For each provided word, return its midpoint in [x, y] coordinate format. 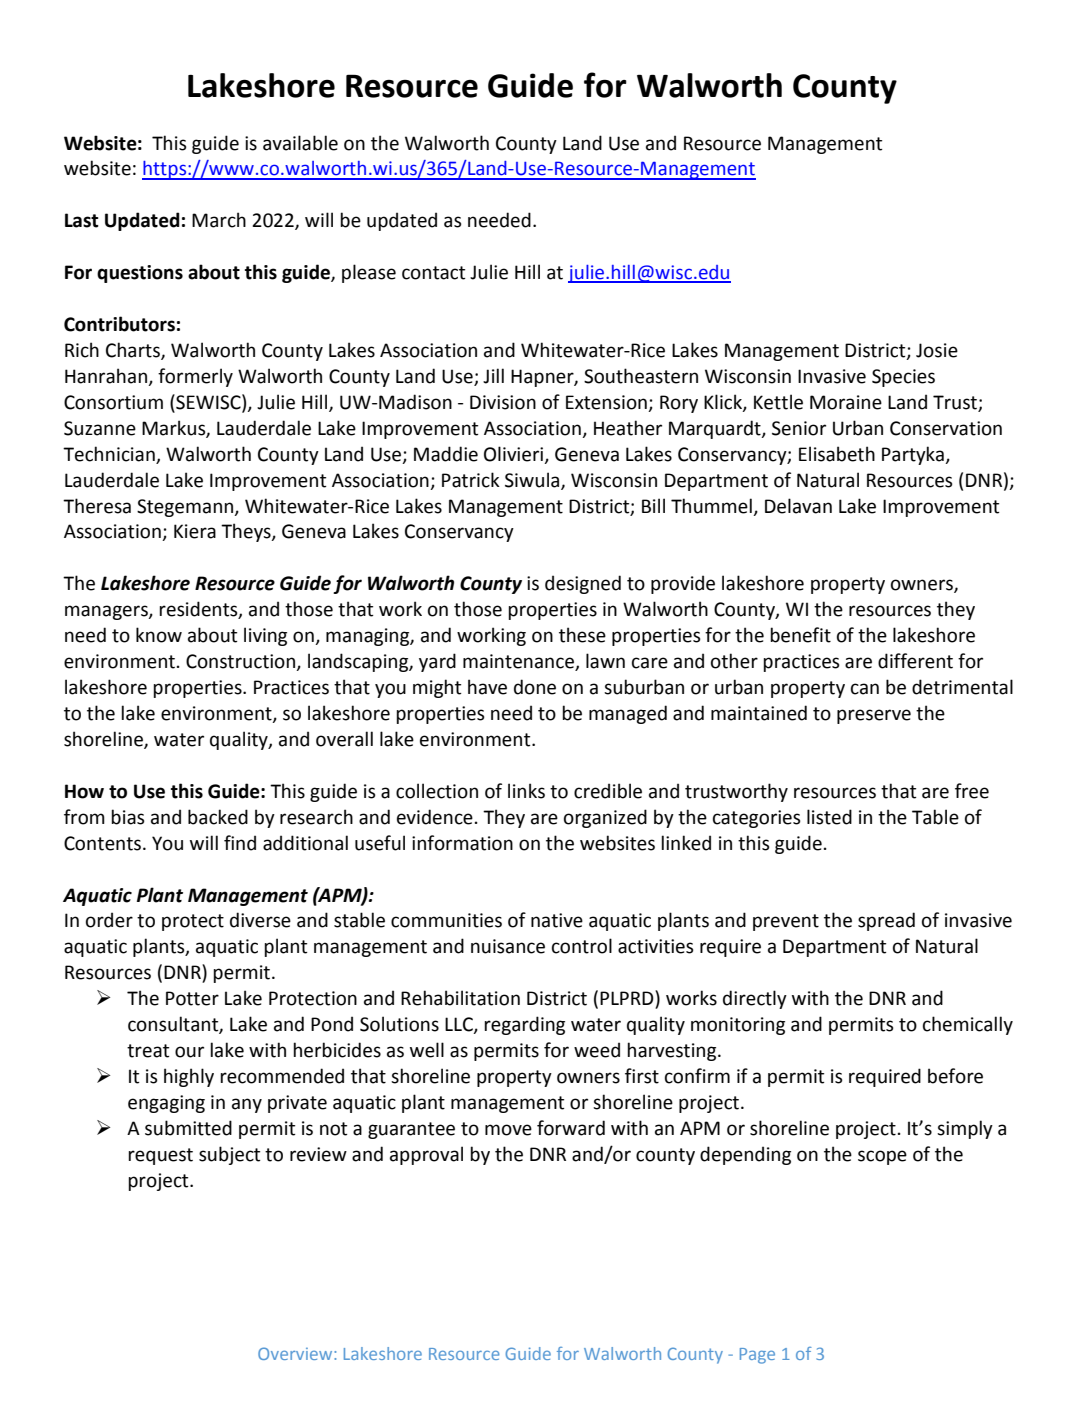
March [219, 220]
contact [433, 273]
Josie [937, 350]
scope [882, 1157]
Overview [296, 1353]
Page [757, 1356]
